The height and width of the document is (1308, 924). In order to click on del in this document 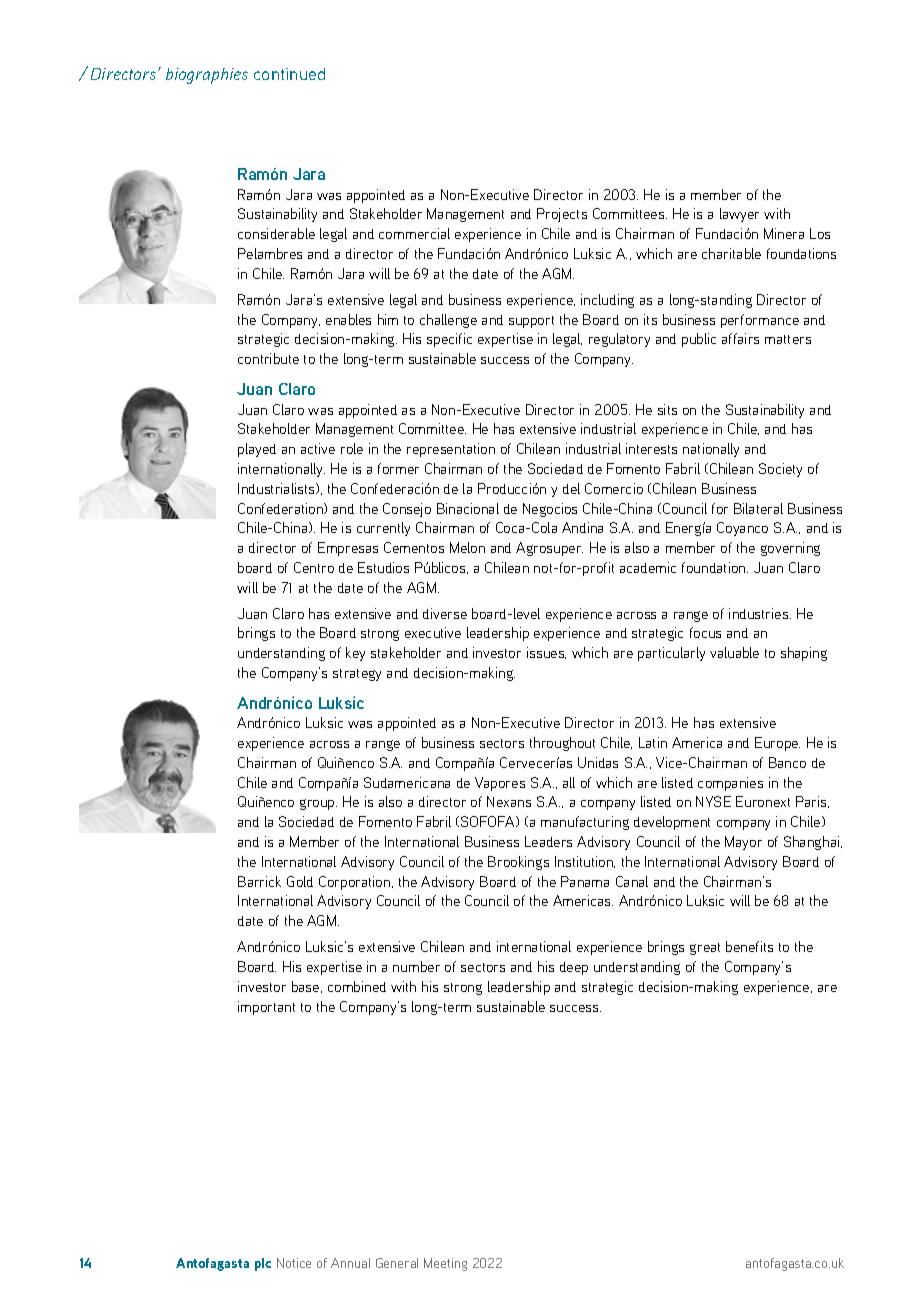, I will do `click(571, 488)`.
